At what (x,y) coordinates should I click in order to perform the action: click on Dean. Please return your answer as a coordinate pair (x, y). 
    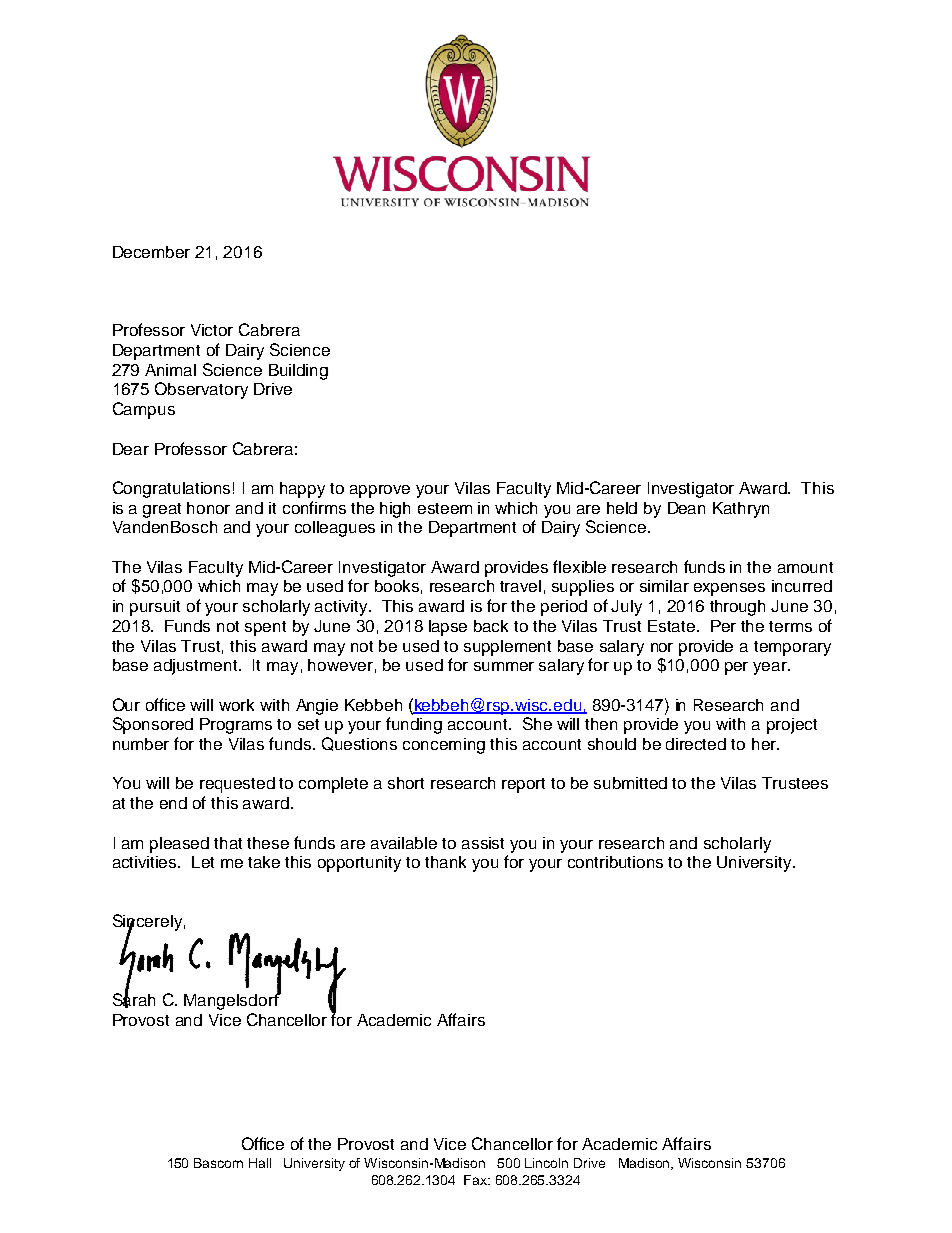
    Looking at the image, I should click on (686, 508).
